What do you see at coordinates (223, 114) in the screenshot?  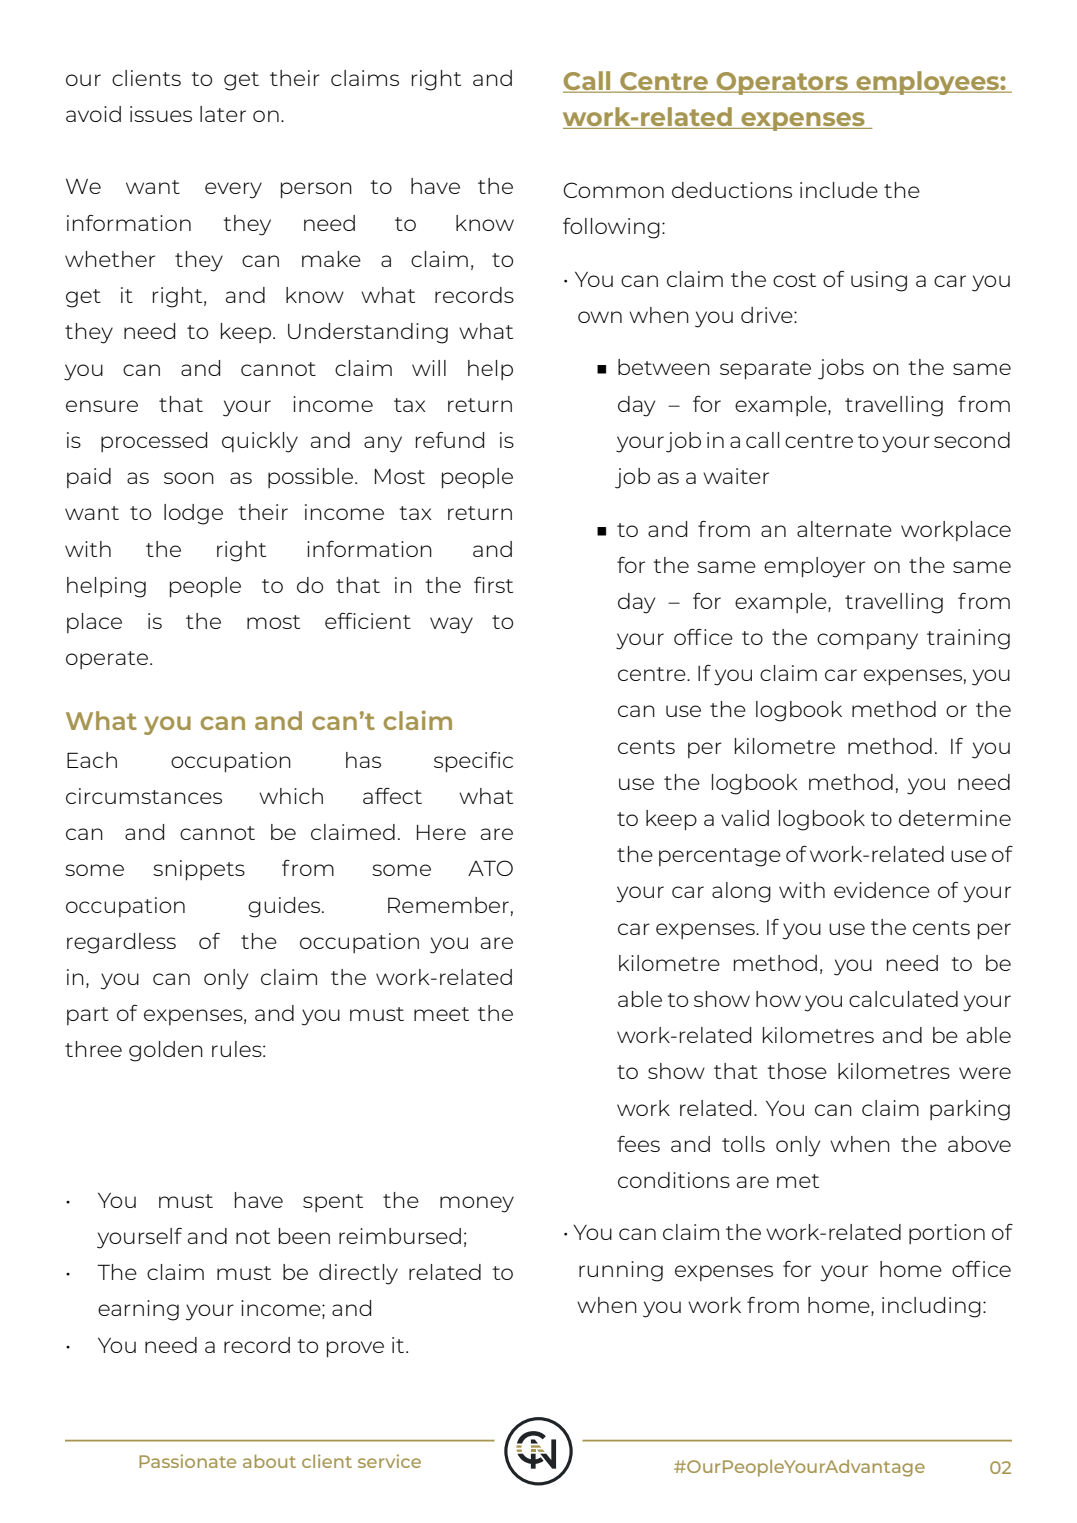 I see `later` at bounding box center [223, 114].
